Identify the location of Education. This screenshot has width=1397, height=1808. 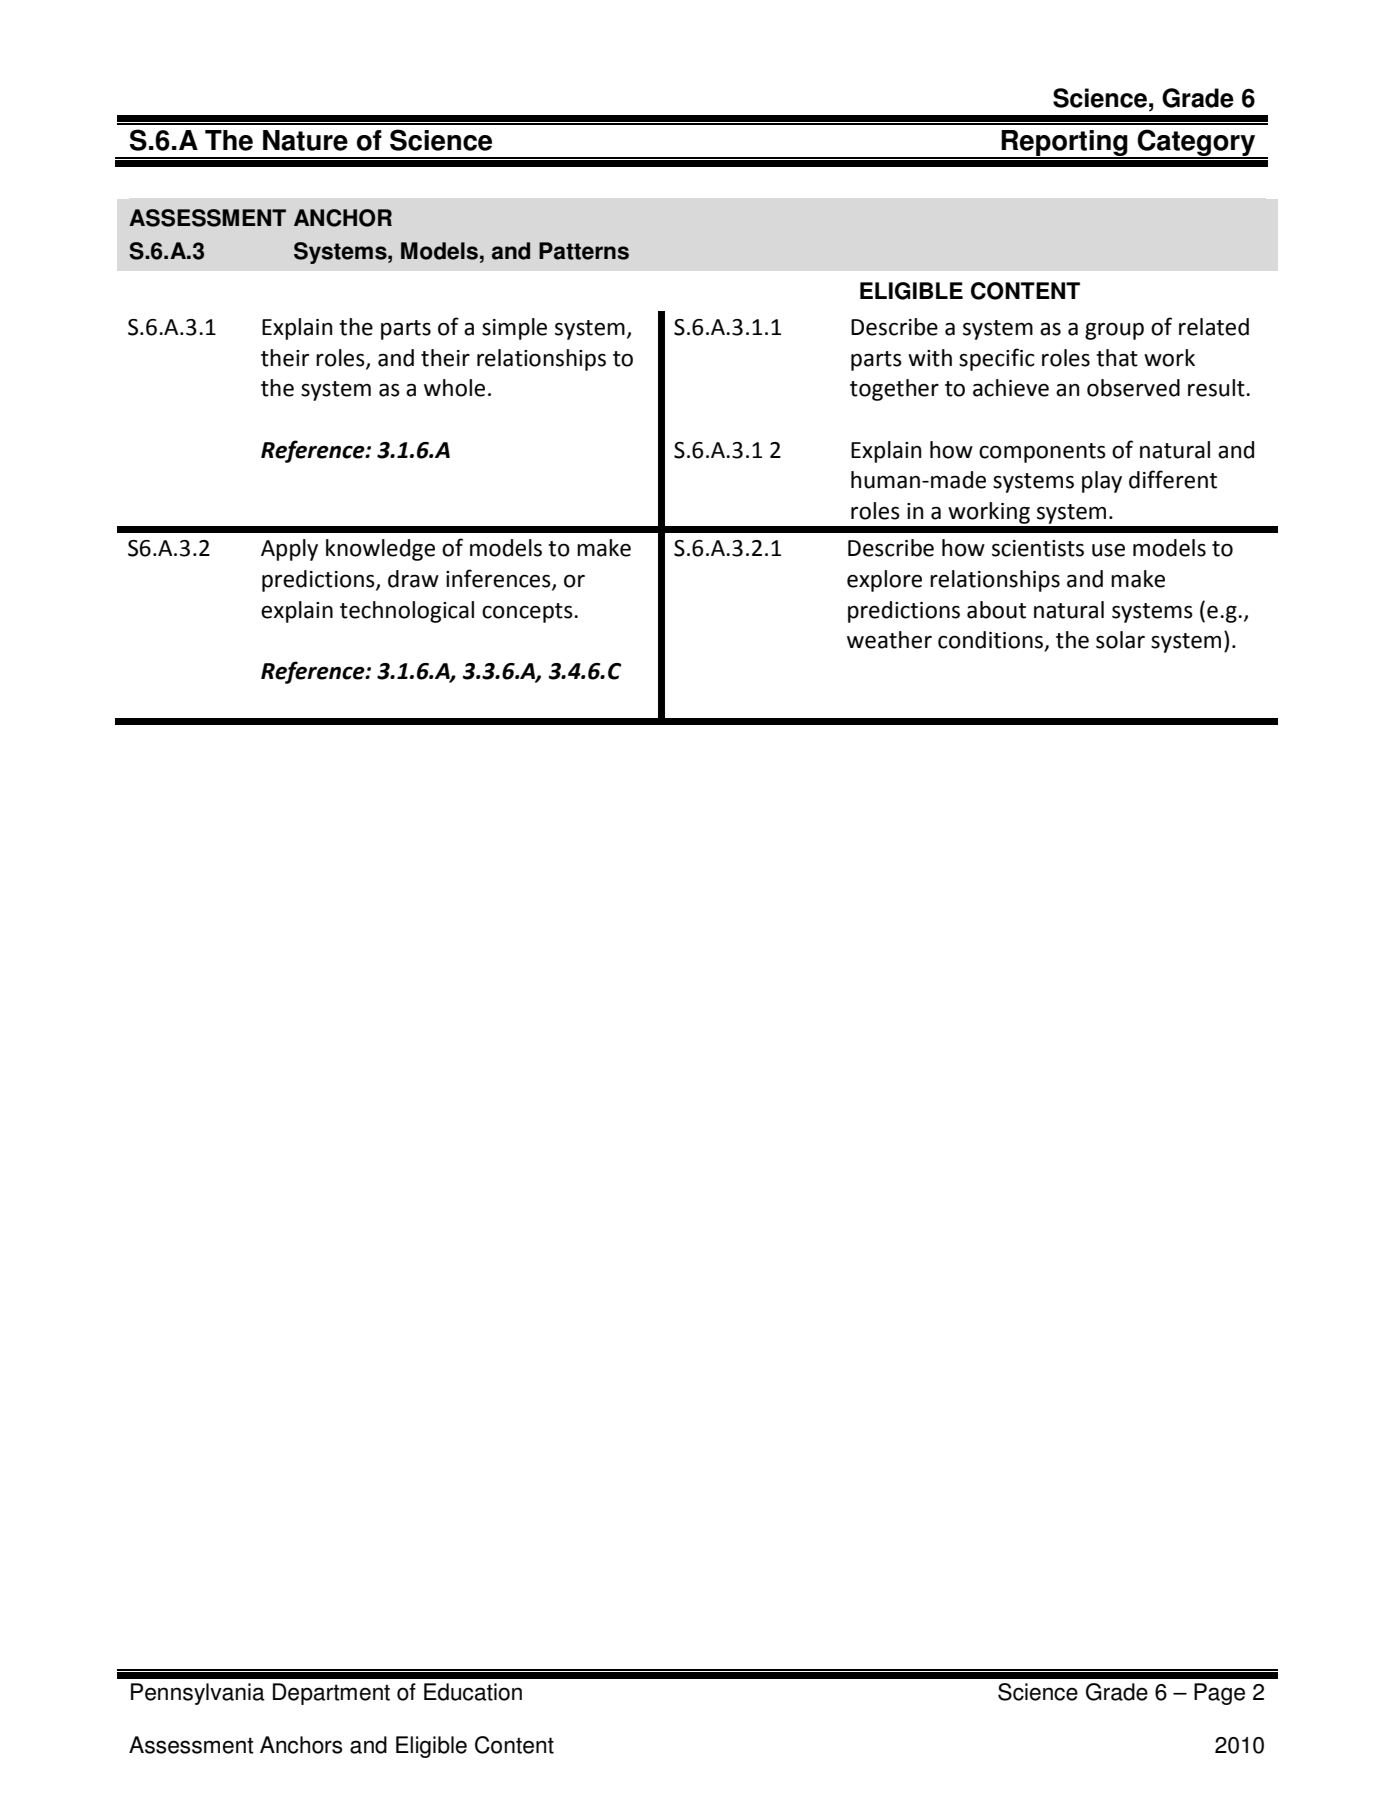
(473, 1692).
